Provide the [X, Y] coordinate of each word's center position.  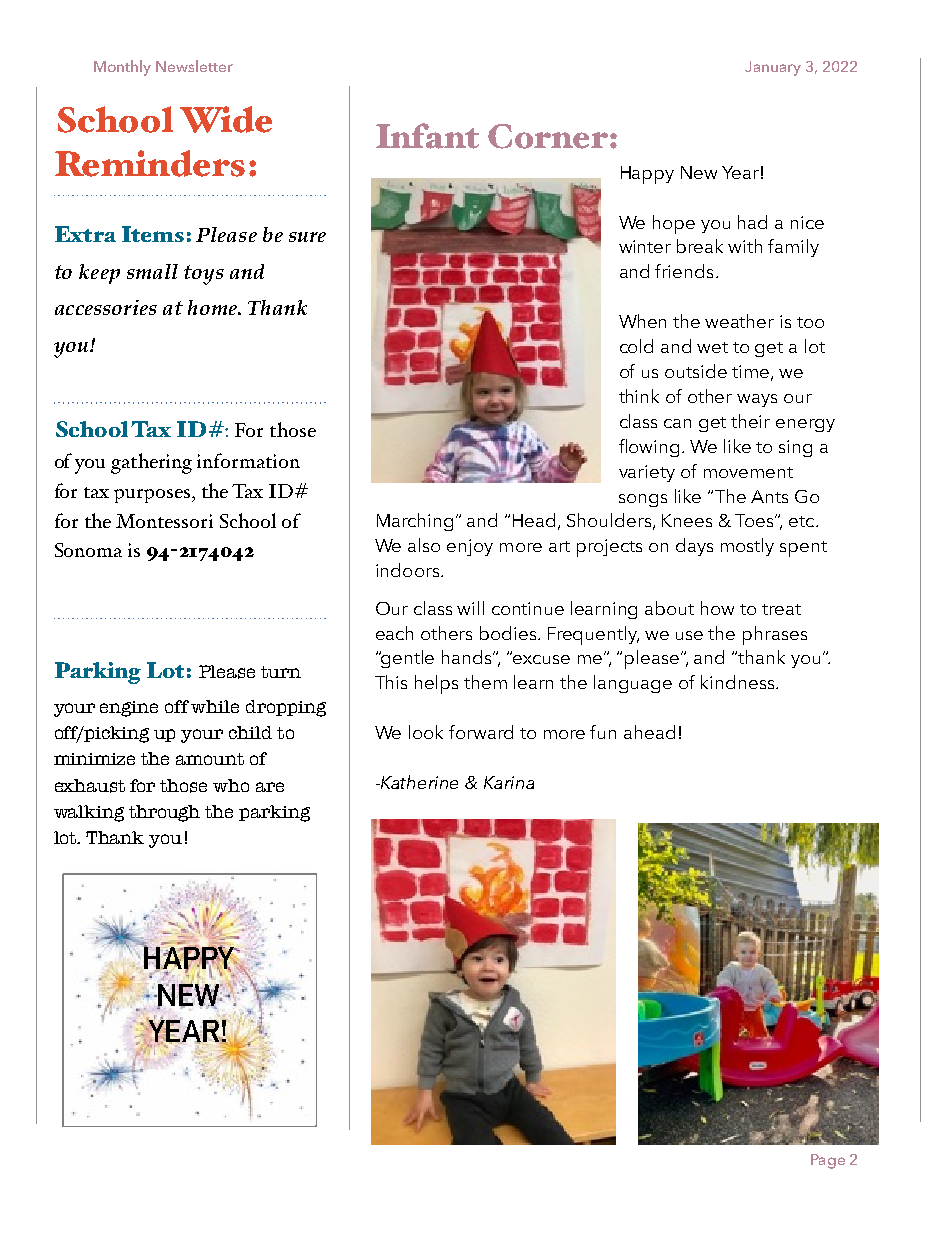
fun [603, 732]
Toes [756, 520]
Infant [427, 136]
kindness [739, 682]
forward [481, 732]
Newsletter [194, 66]
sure [307, 237]
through [164, 813]
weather [739, 321]
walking [89, 813]
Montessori [164, 521]
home [214, 307]
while [215, 706]
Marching [415, 522]
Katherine [418, 782]
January [773, 68]
